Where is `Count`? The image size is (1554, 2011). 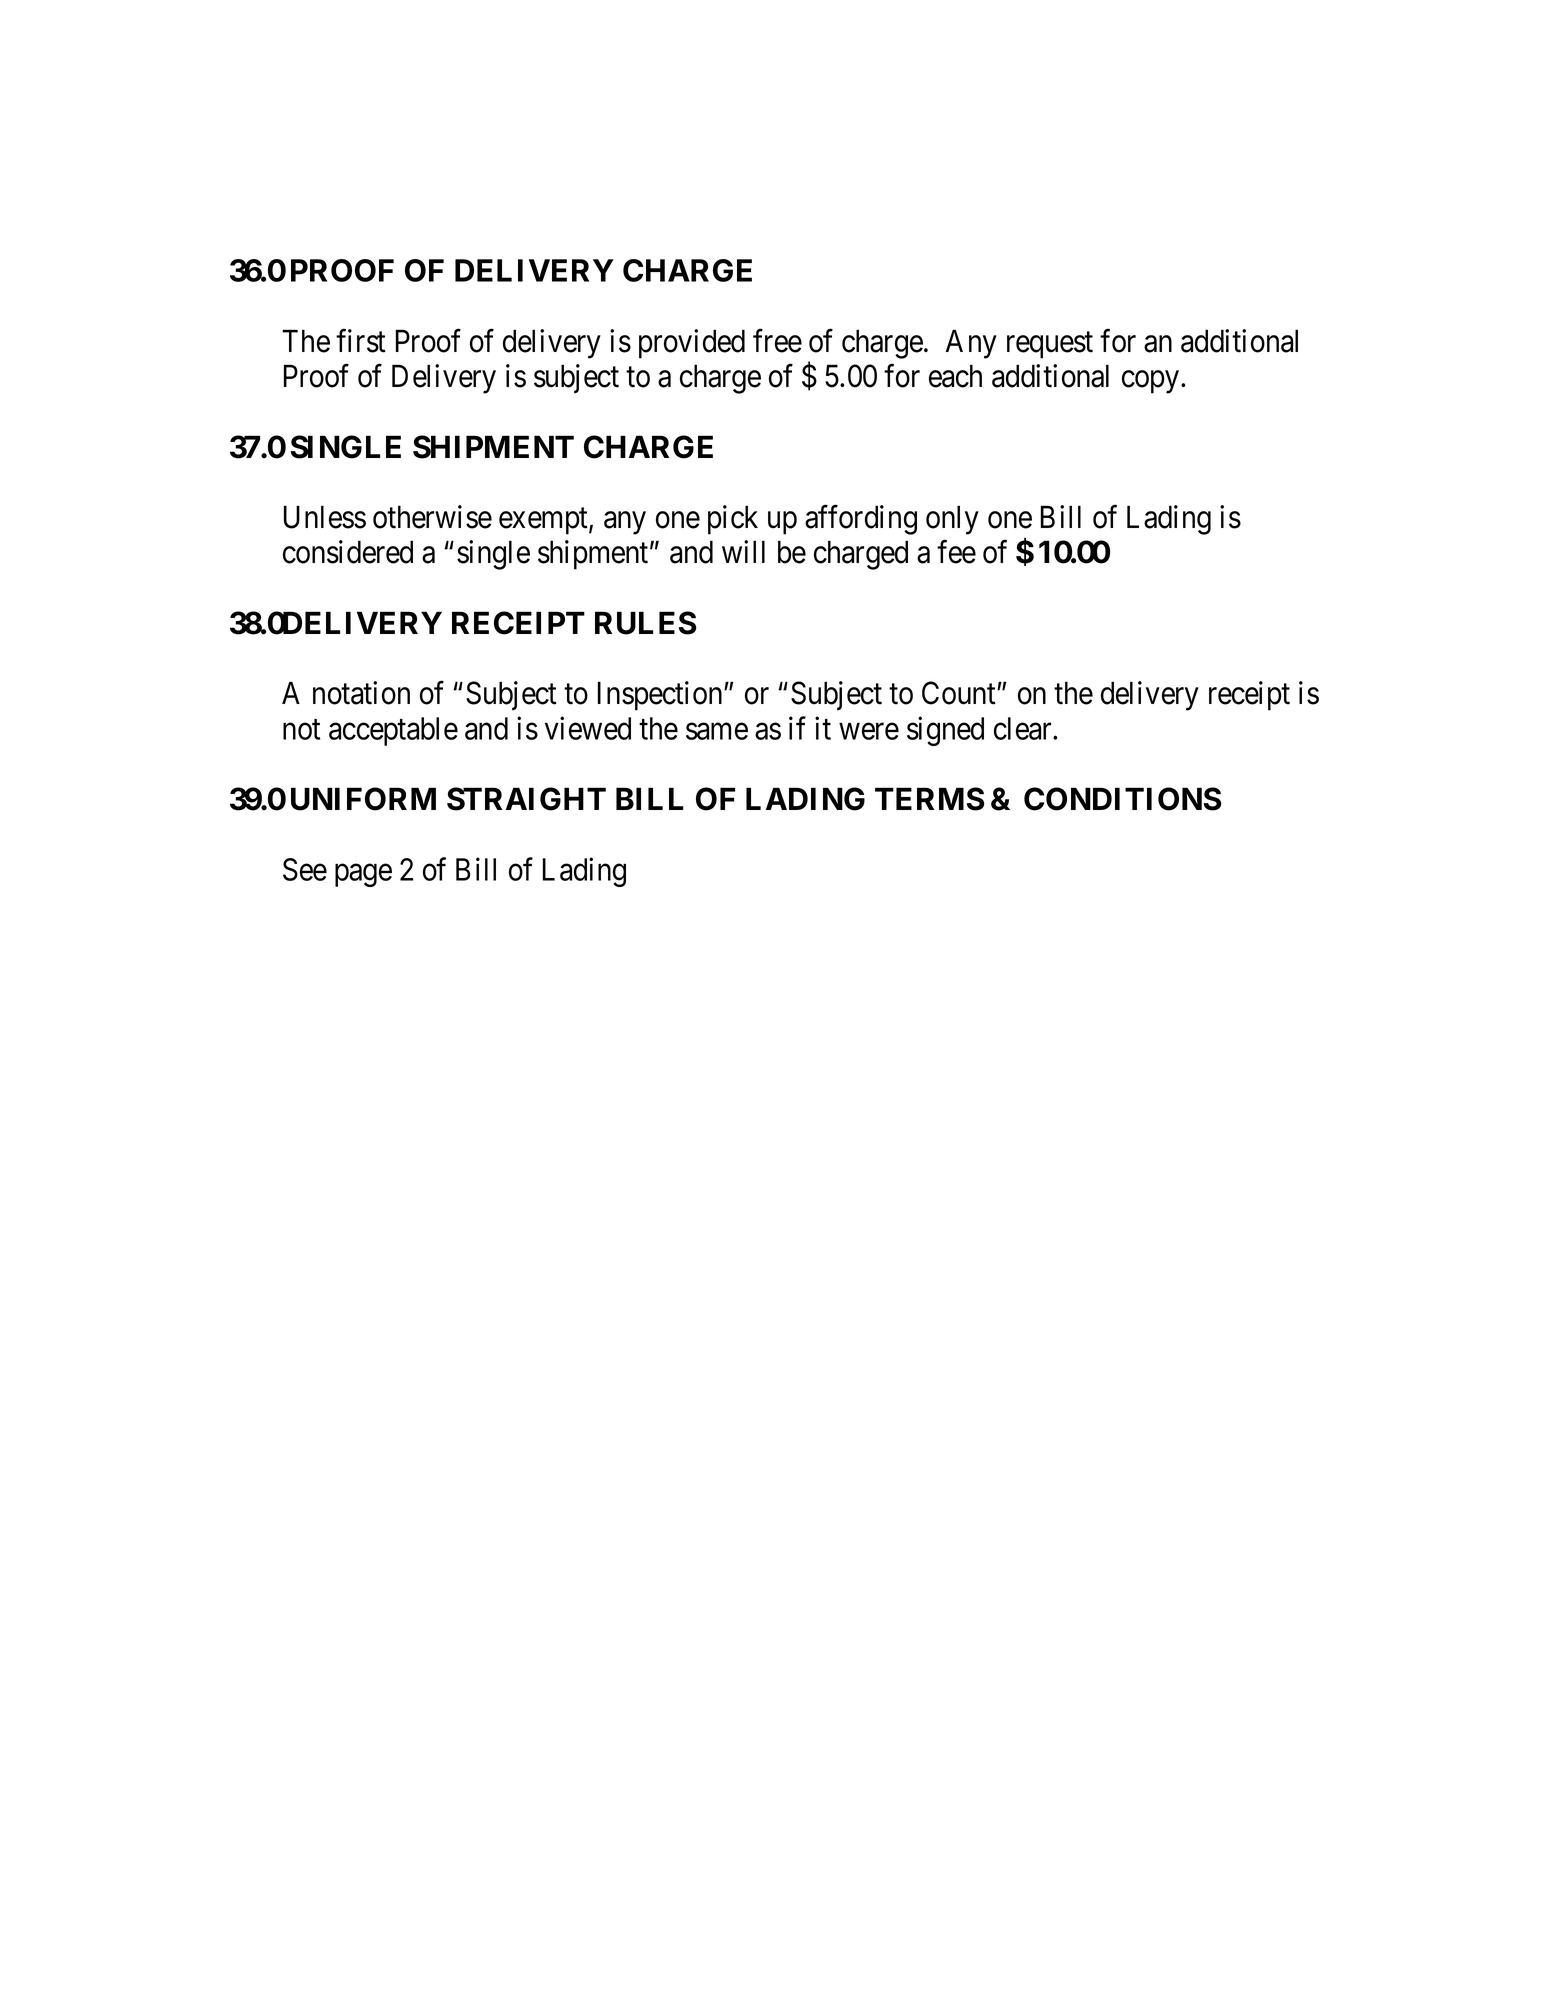
Count is located at coordinates (960, 693).
